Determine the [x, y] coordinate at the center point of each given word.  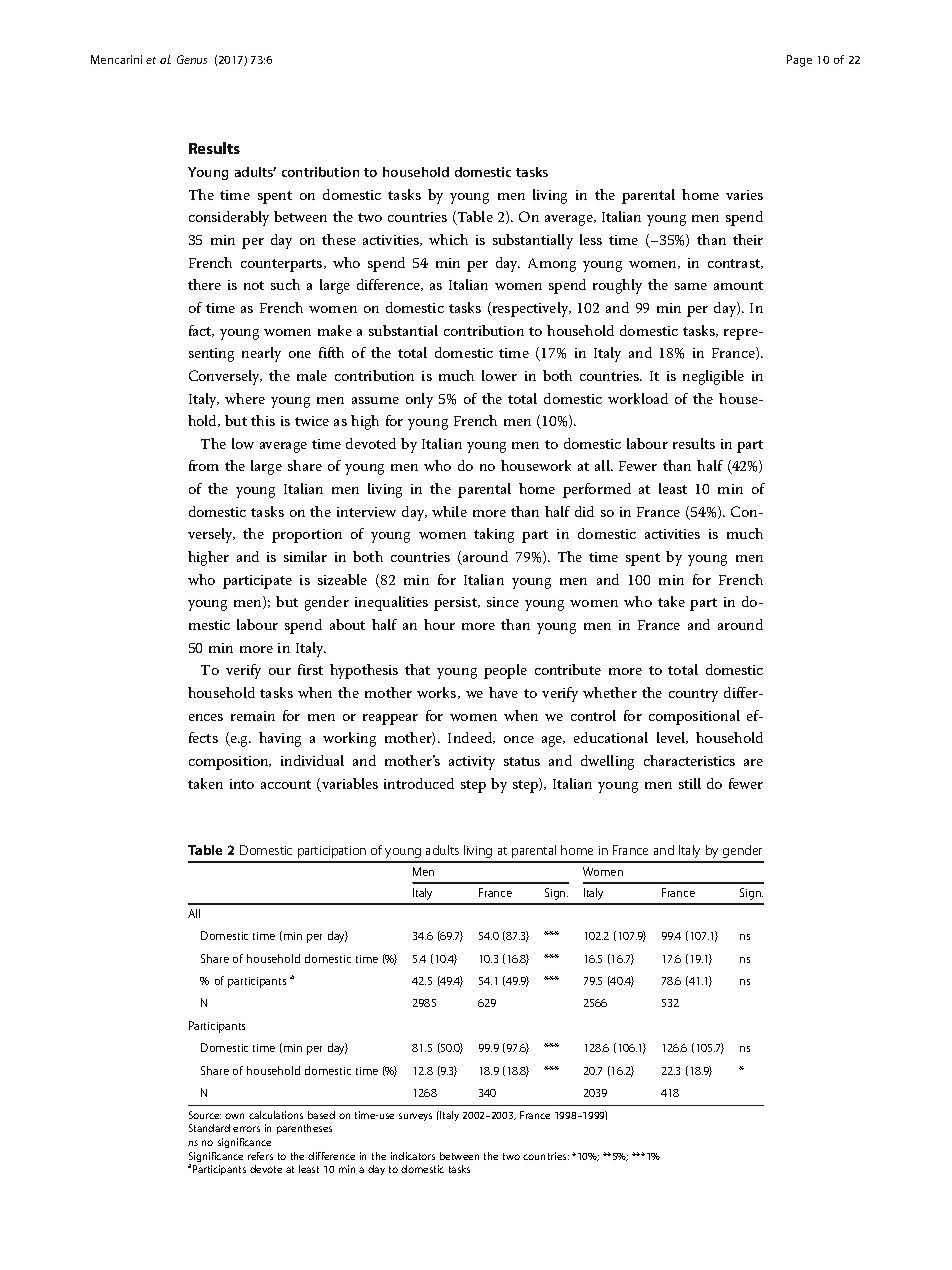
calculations [276, 1115]
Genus [192, 59]
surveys [415, 1117]
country [693, 695]
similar [305, 556]
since [503, 602]
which [448, 239]
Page [799, 61]
